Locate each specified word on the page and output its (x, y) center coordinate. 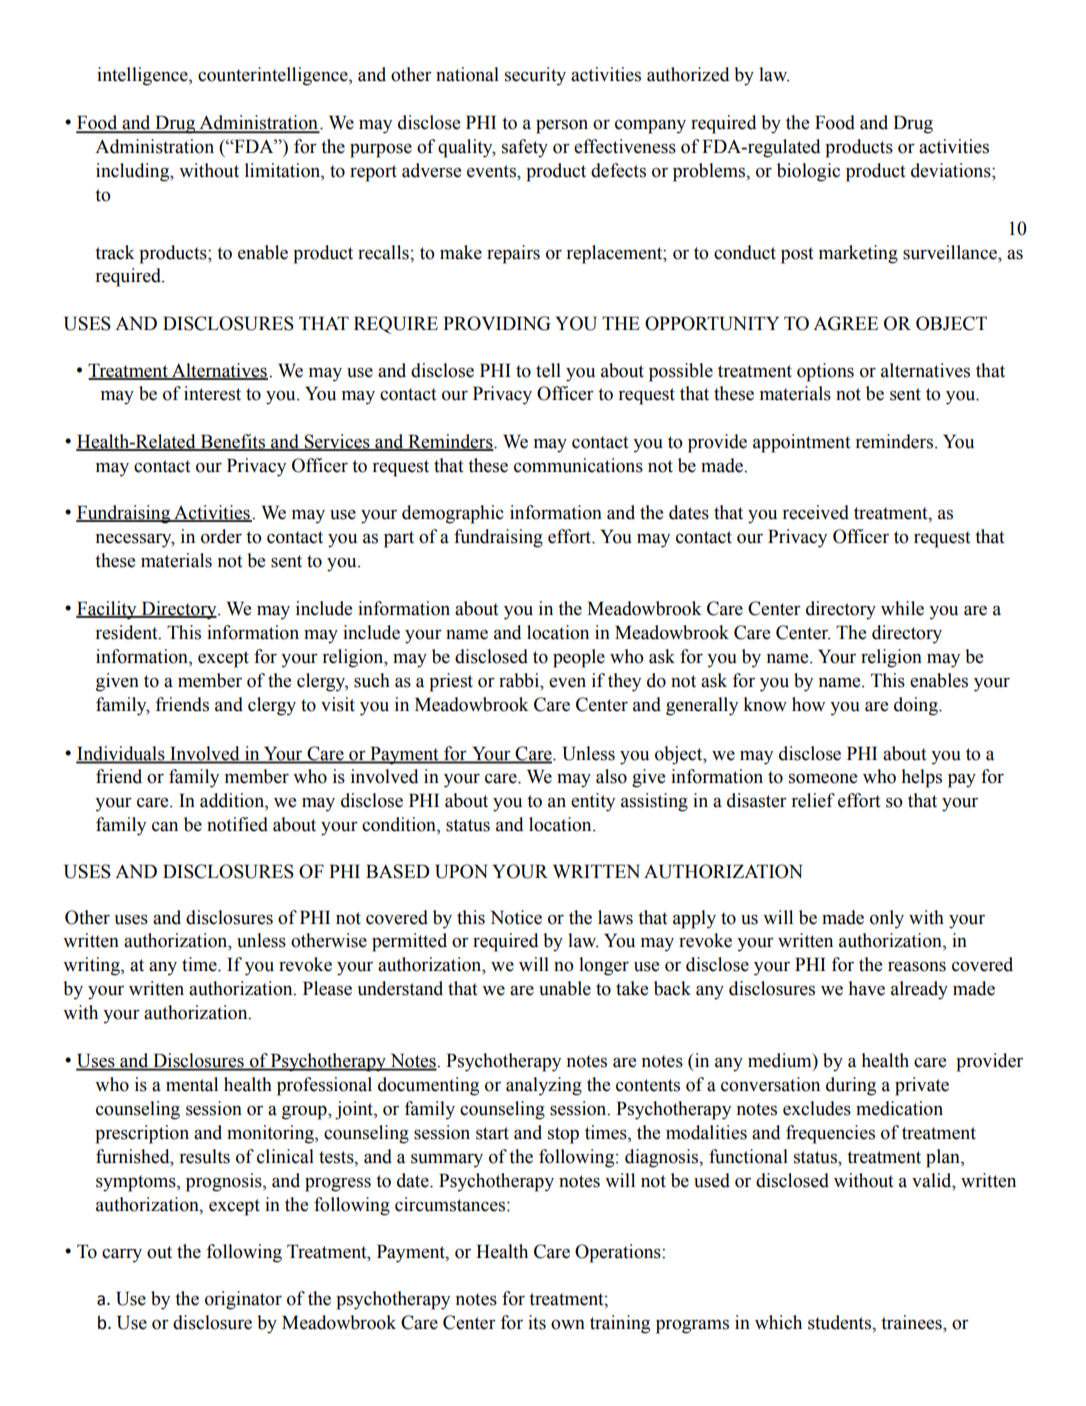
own (568, 1325)
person (562, 127)
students (840, 1322)
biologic (808, 172)
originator (243, 1300)
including (134, 172)
